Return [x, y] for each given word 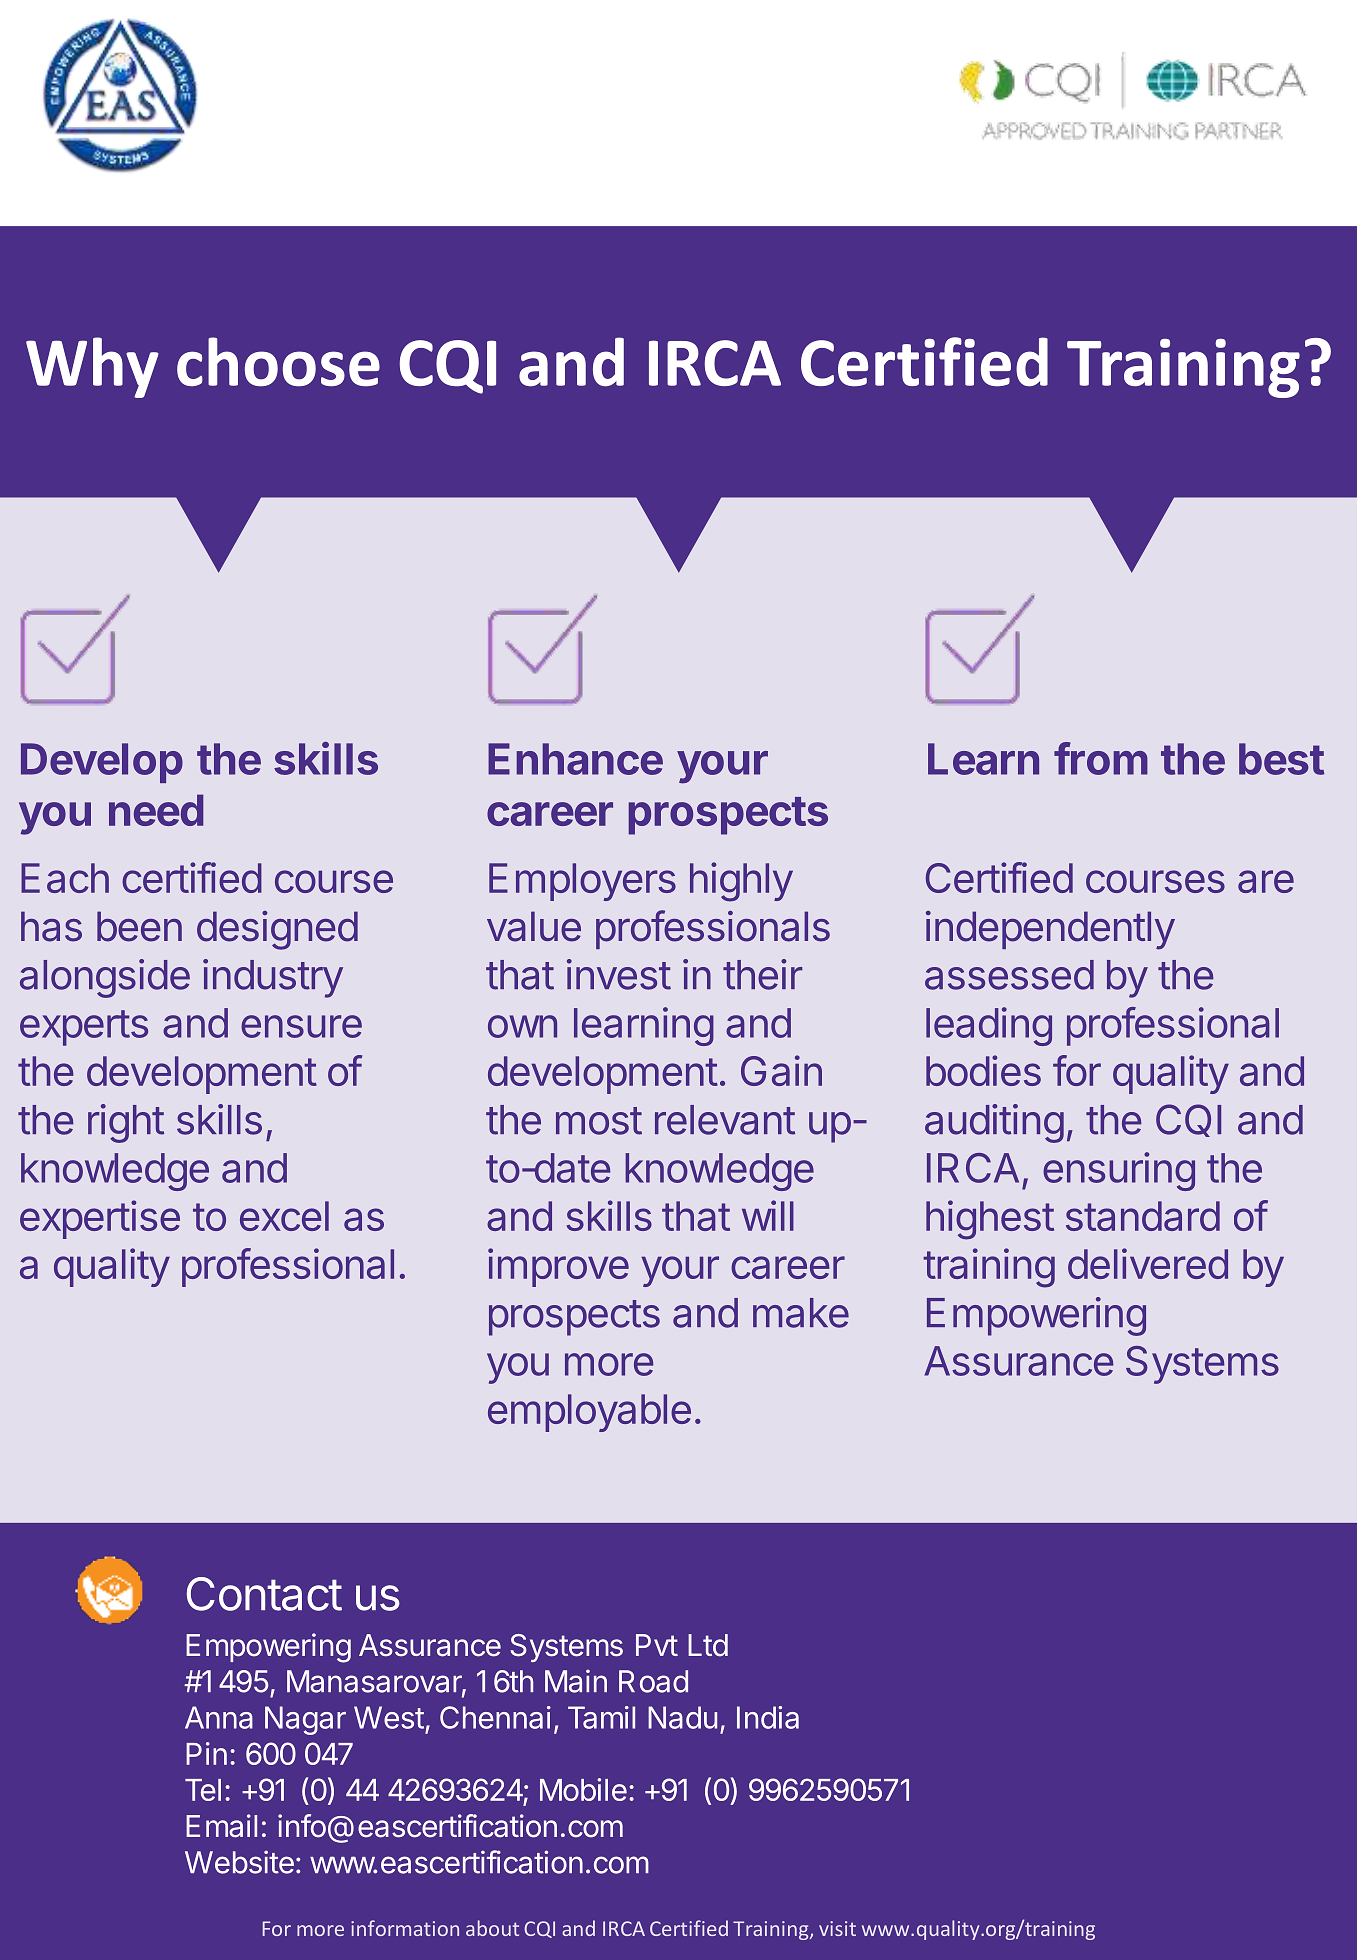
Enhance [575, 759]
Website [239, 1862]
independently [1050, 930]
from [1101, 758]
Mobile [583, 1789]
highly [741, 882]
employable [589, 1413]
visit [837, 1928]
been [139, 926]
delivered [1148, 1263]
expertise [100, 1219]
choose [278, 362]
